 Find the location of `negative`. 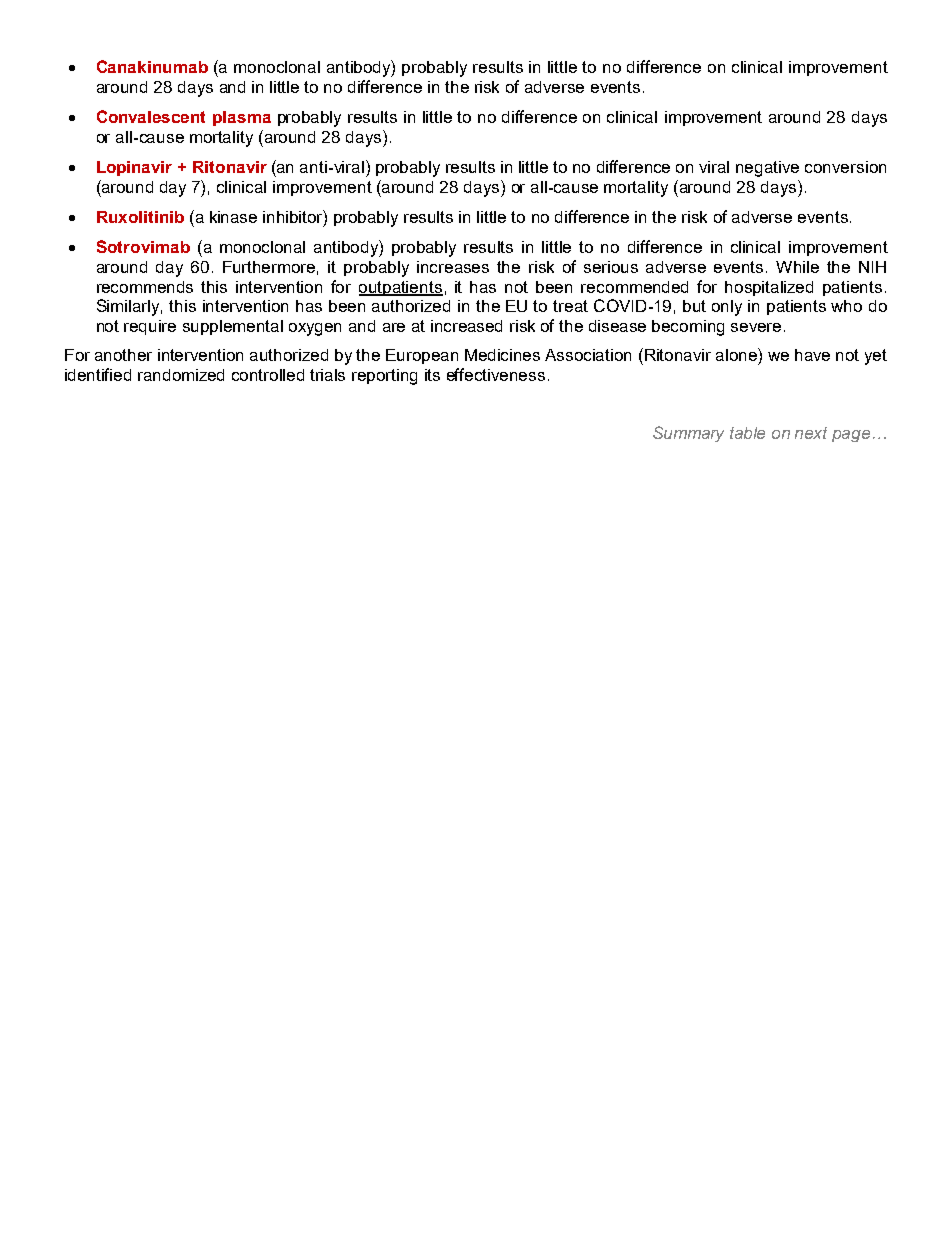

negative is located at coordinates (767, 169).
